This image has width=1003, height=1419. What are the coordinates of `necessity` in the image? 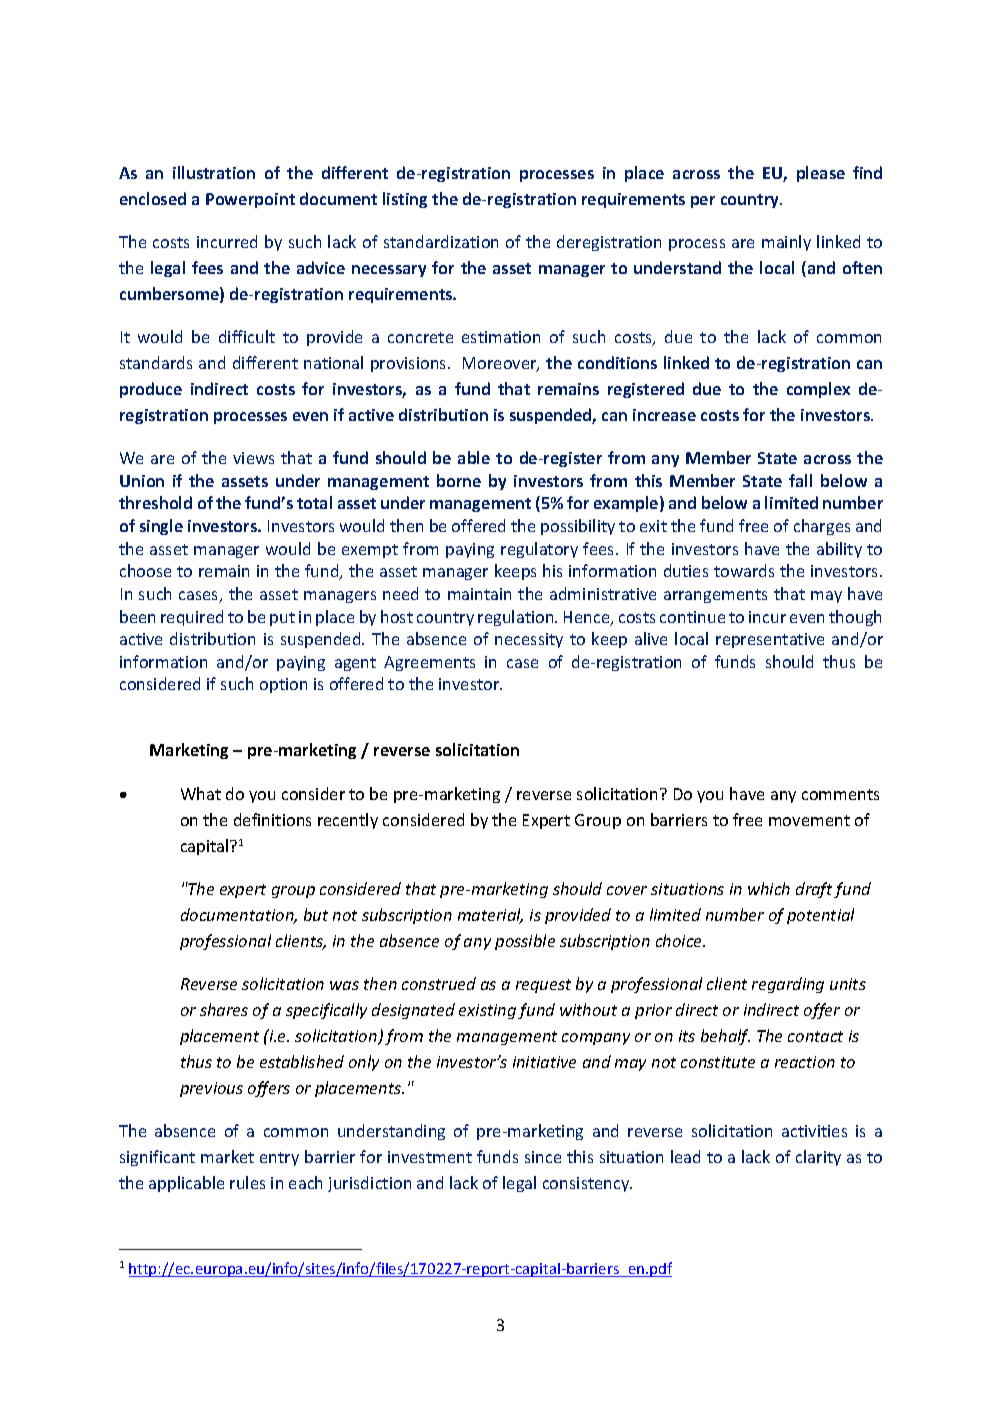 It's located at (529, 640).
